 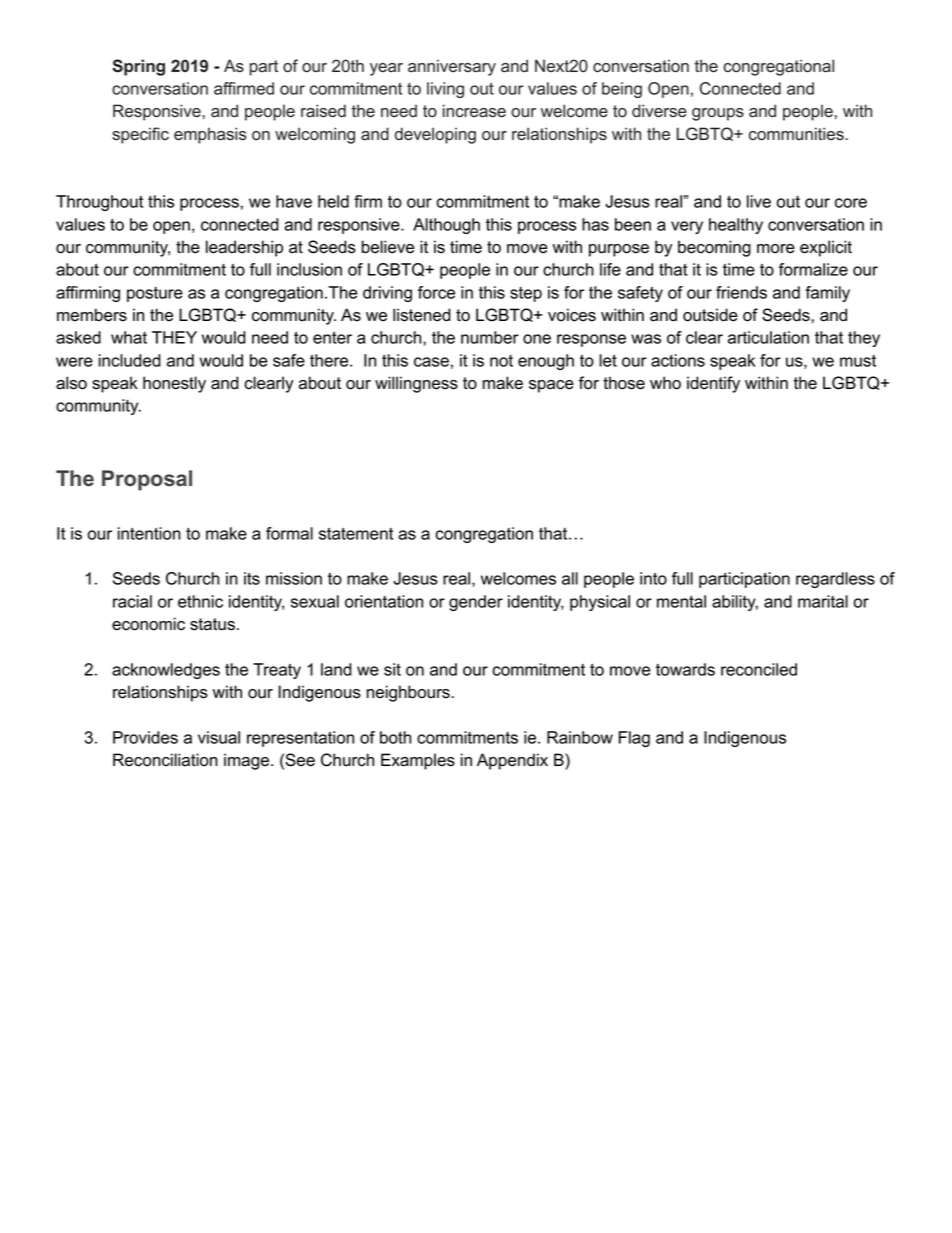 I want to click on groups, so click(x=718, y=114).
